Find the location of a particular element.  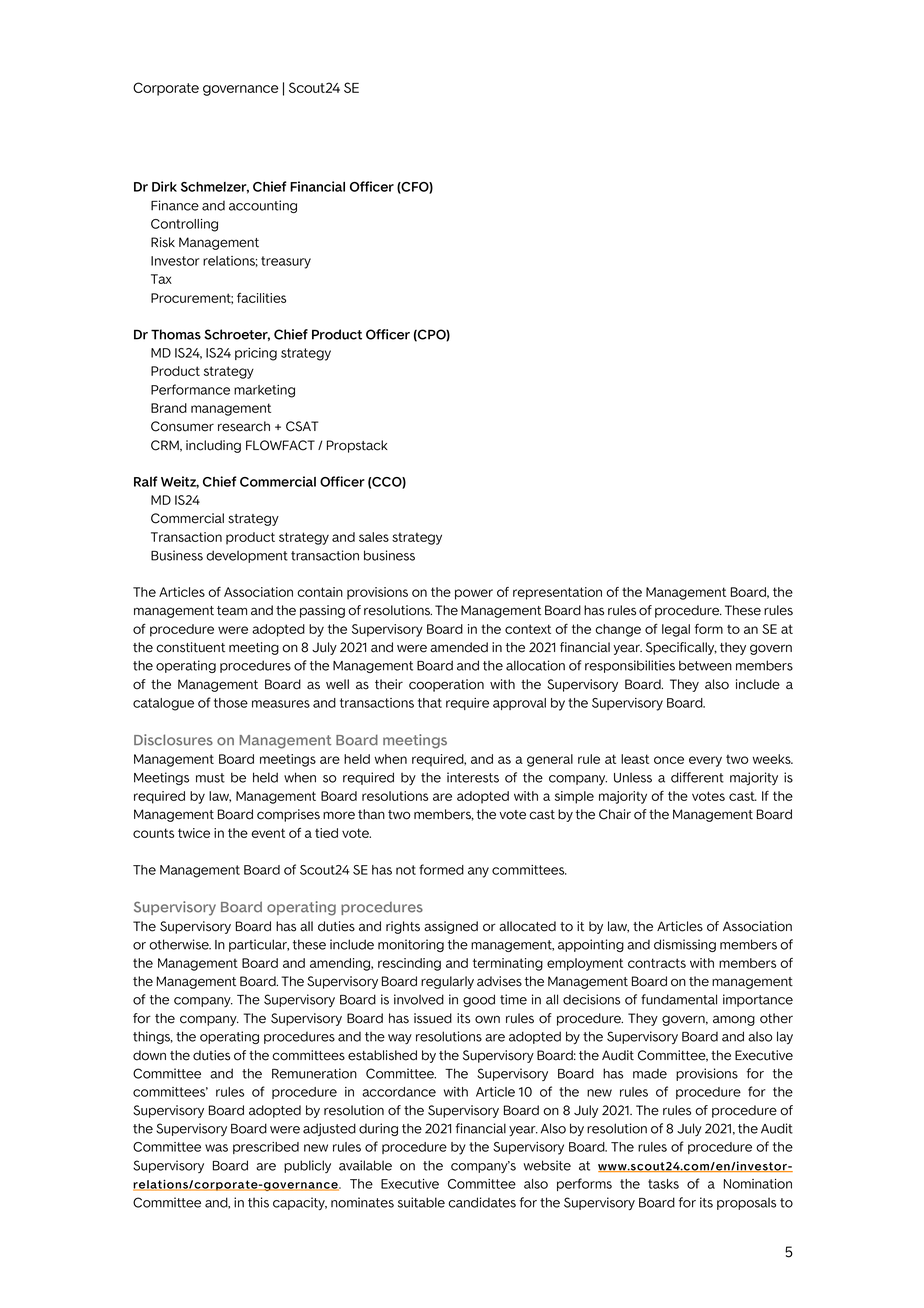

was is located at coordinates (216, 1148).
